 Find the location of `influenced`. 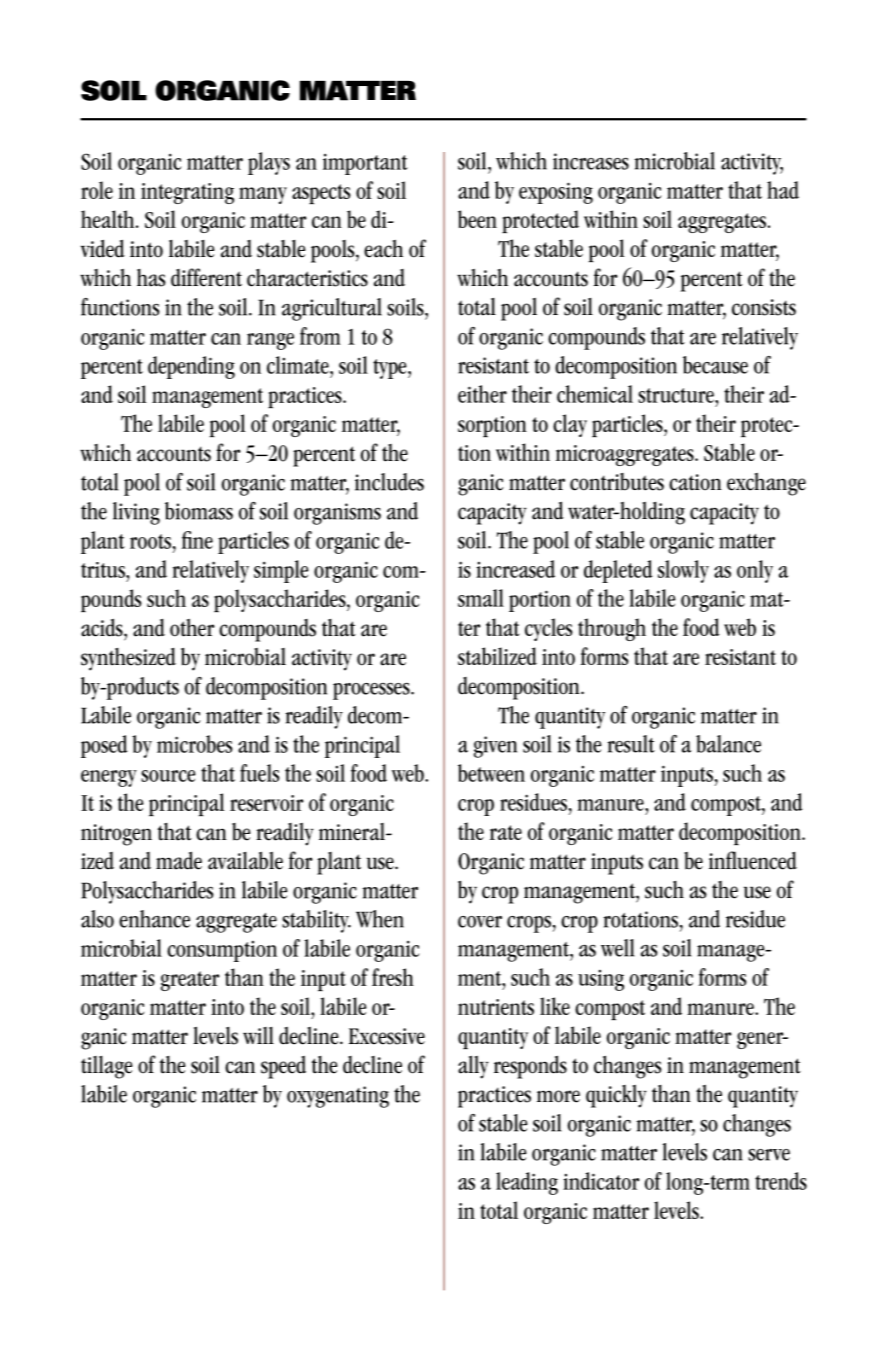

influenced is located at coordinates (753, 860).
